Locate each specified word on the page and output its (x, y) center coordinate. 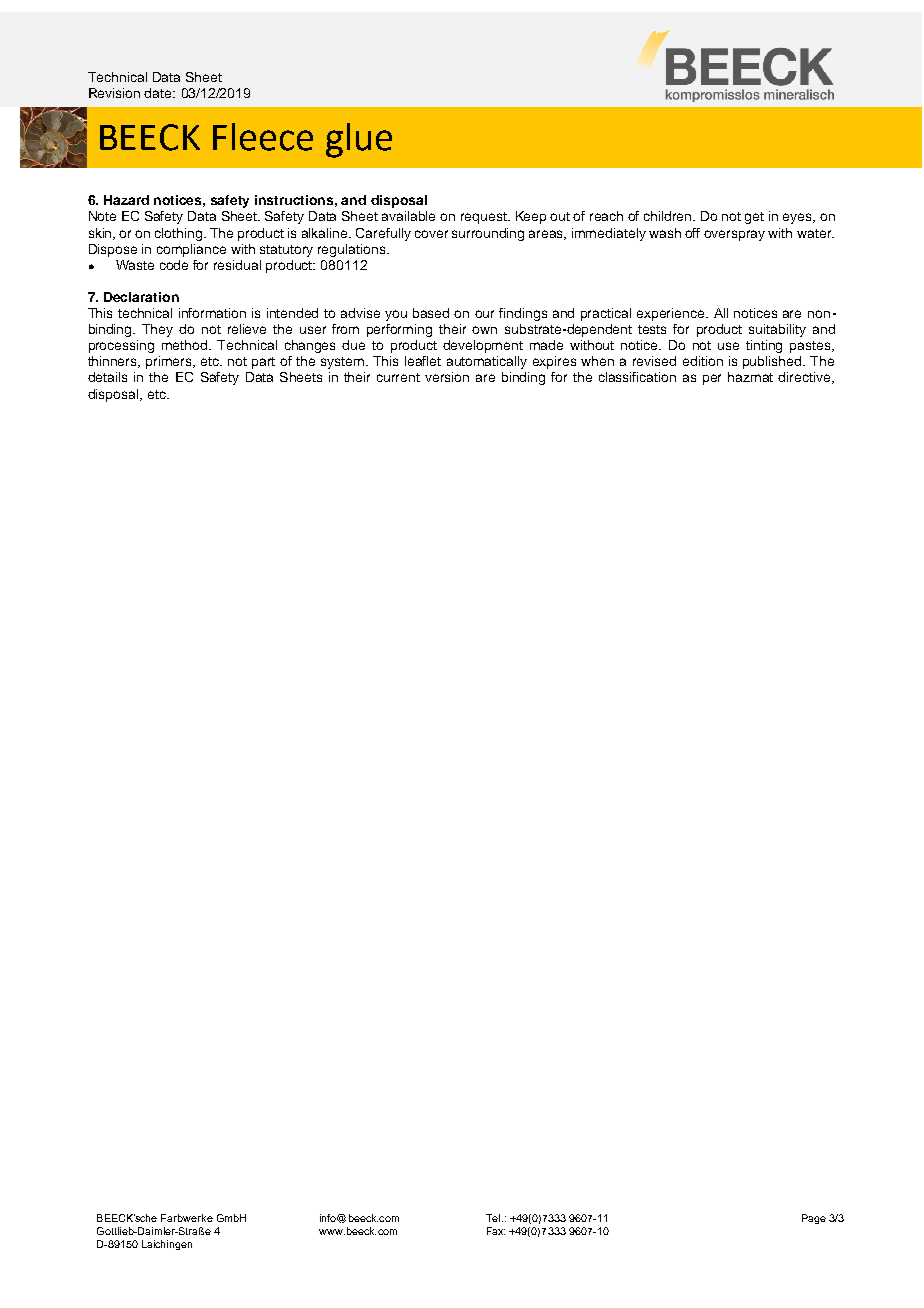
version (447, 377)
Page (814, 1219)
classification (637, 377)
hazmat (750, 377)
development (483, 346)
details (107, 377)
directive (805, 378)
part (263, 363)
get (754, 218)
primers (170, 362)
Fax (496, 1231)
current (398, 377)
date (159, 93)
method (186, 345)
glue (359, 140)
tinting (764, 346)
